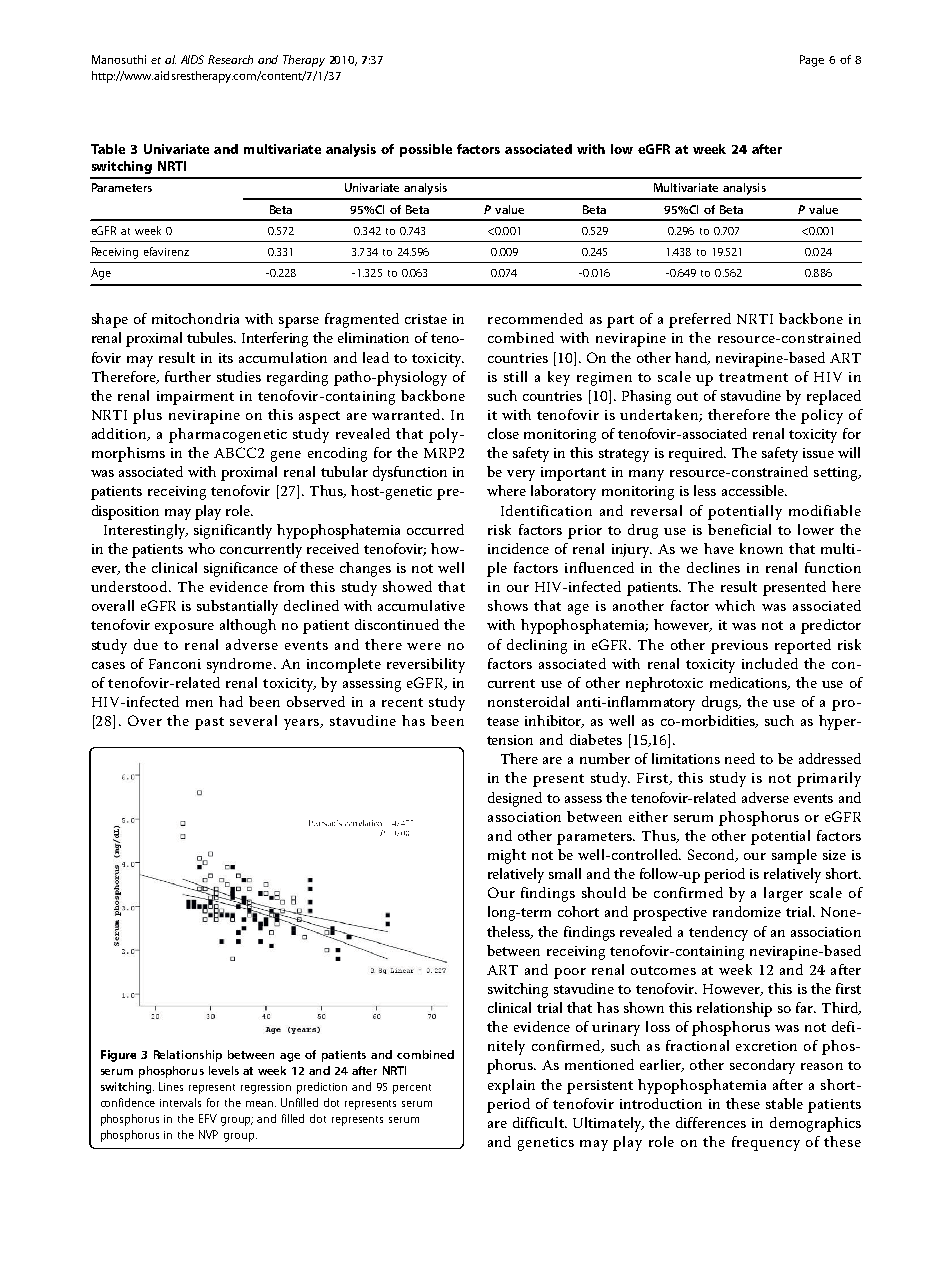 The height and width of the screenshot is (1270, 952). Describe the element at coordinates (195, 318) in the screenshot. I see `mitochondria` at that location.
